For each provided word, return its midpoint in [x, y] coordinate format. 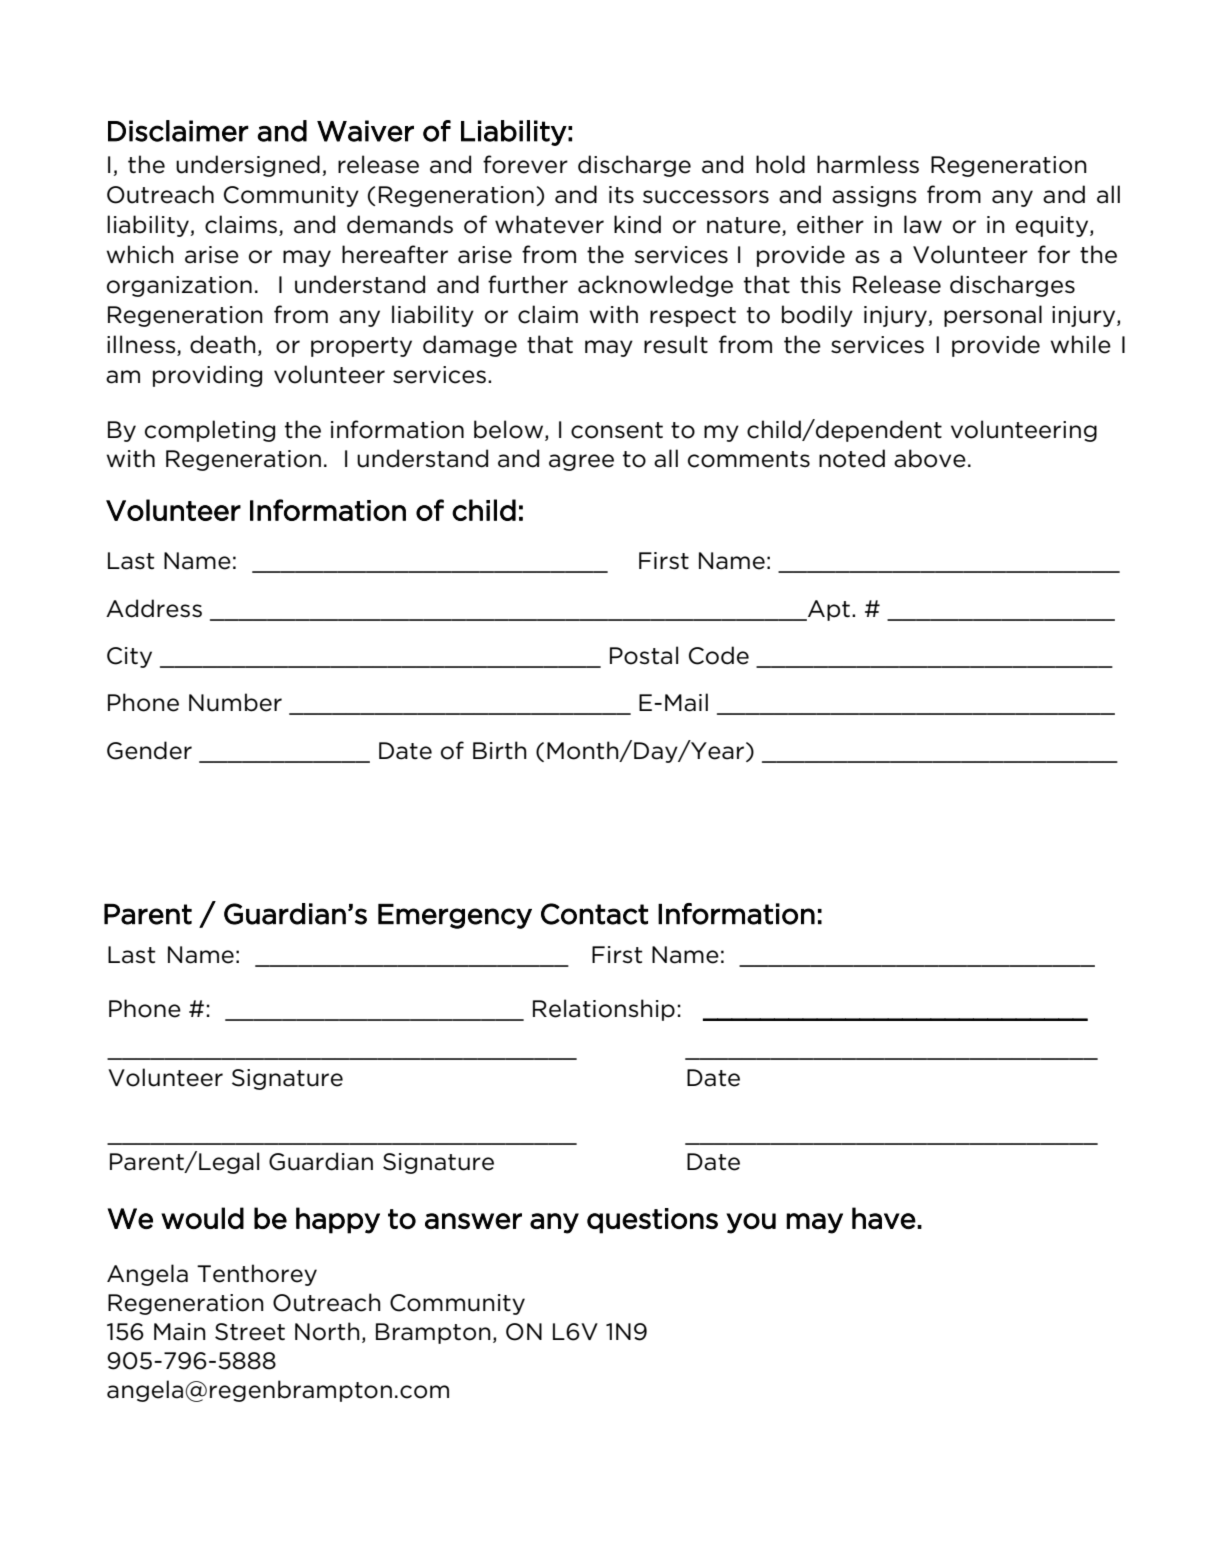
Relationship [604, 1010]
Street [250, 1332]
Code [719, 655]
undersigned [248, 166]
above [930, 458]
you [751, 1223]
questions [652, 1221]
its [621, 194]
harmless [868, 164]
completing [210, 431]
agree [581, 462]
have [884, 1218]
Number [235, 702]
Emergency [455, 916]
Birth [500, 750]
